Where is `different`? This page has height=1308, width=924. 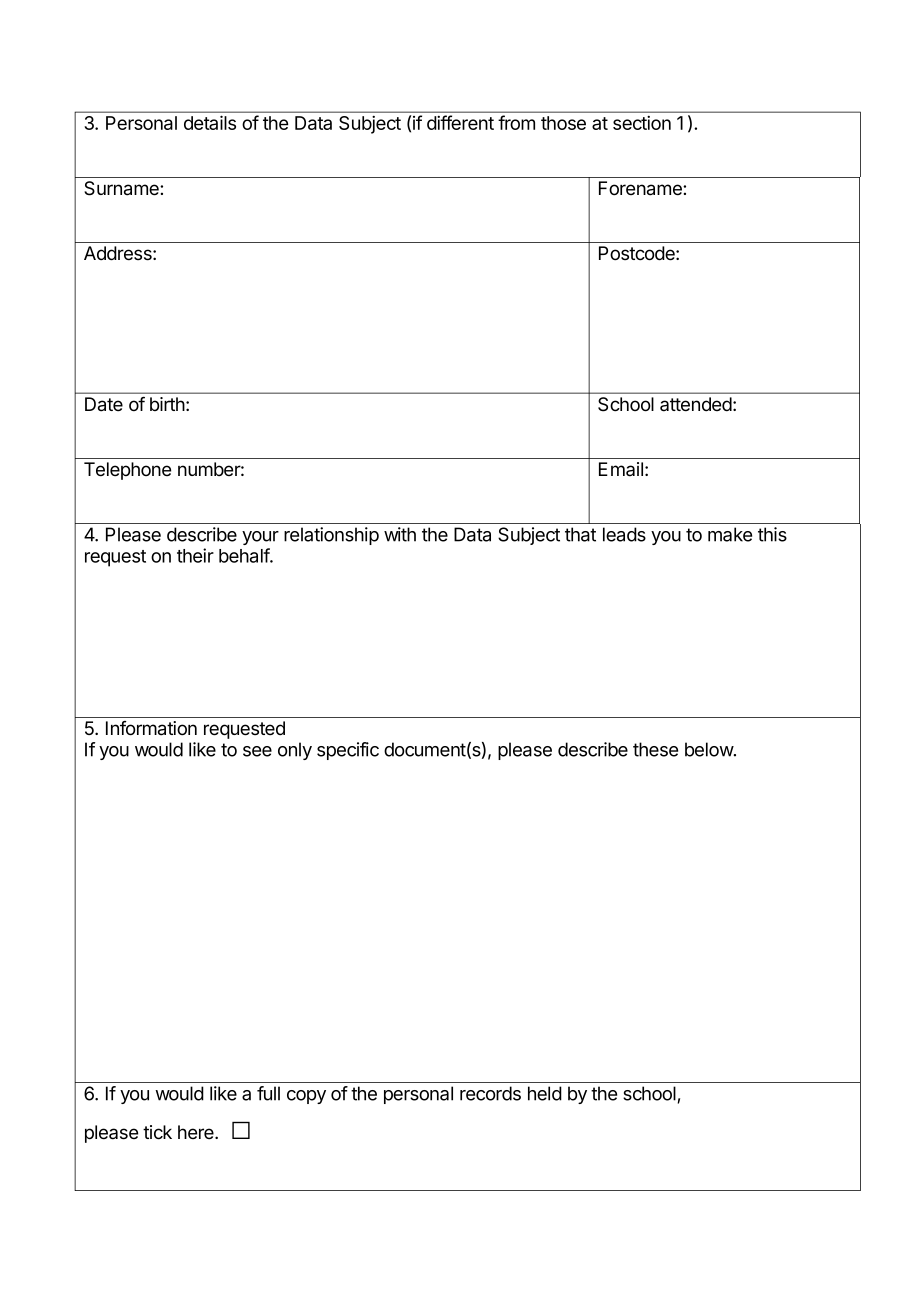
different is located at coordinates (460, 122).
